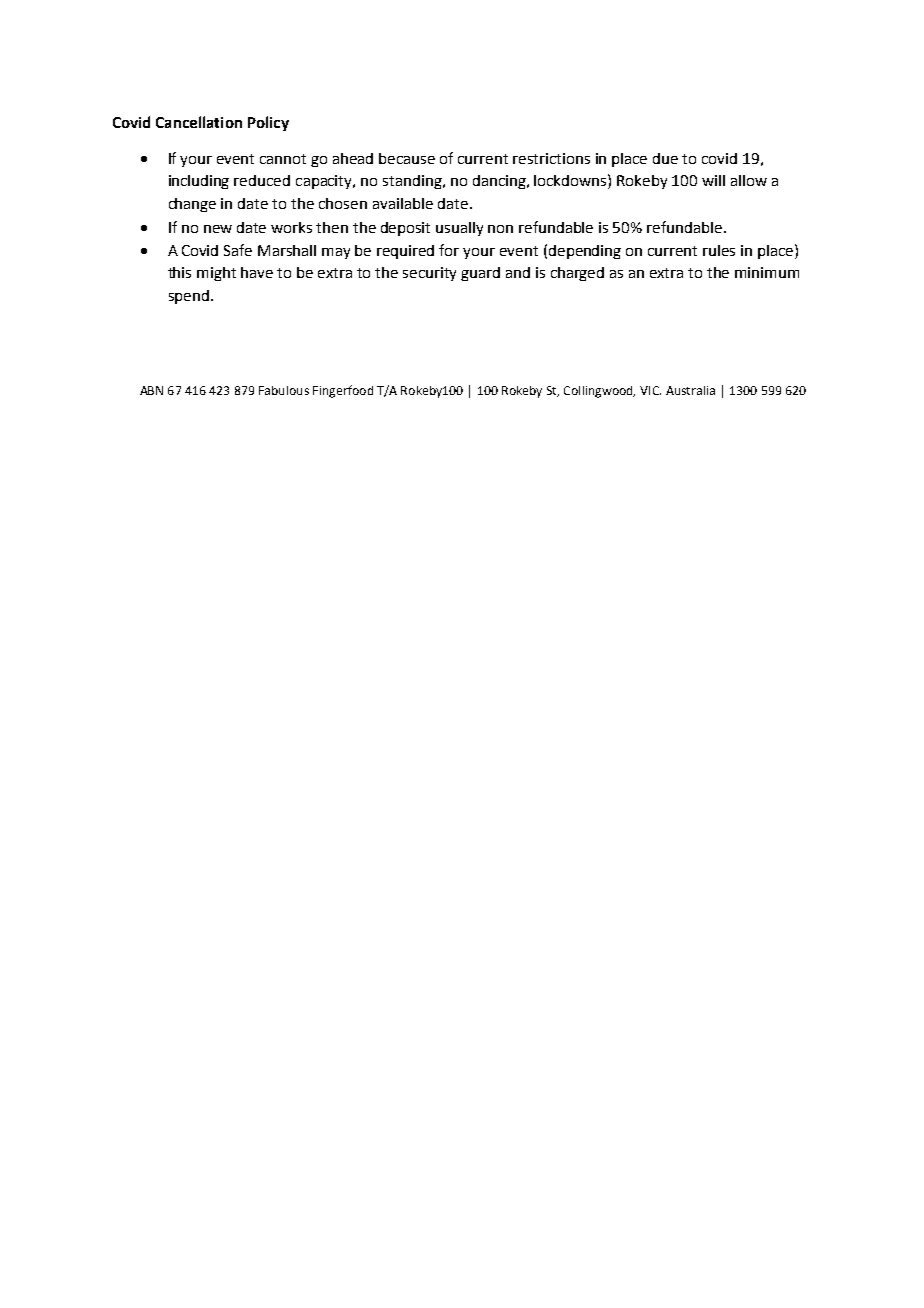  I want to click on dancing, so click(500, 182).
